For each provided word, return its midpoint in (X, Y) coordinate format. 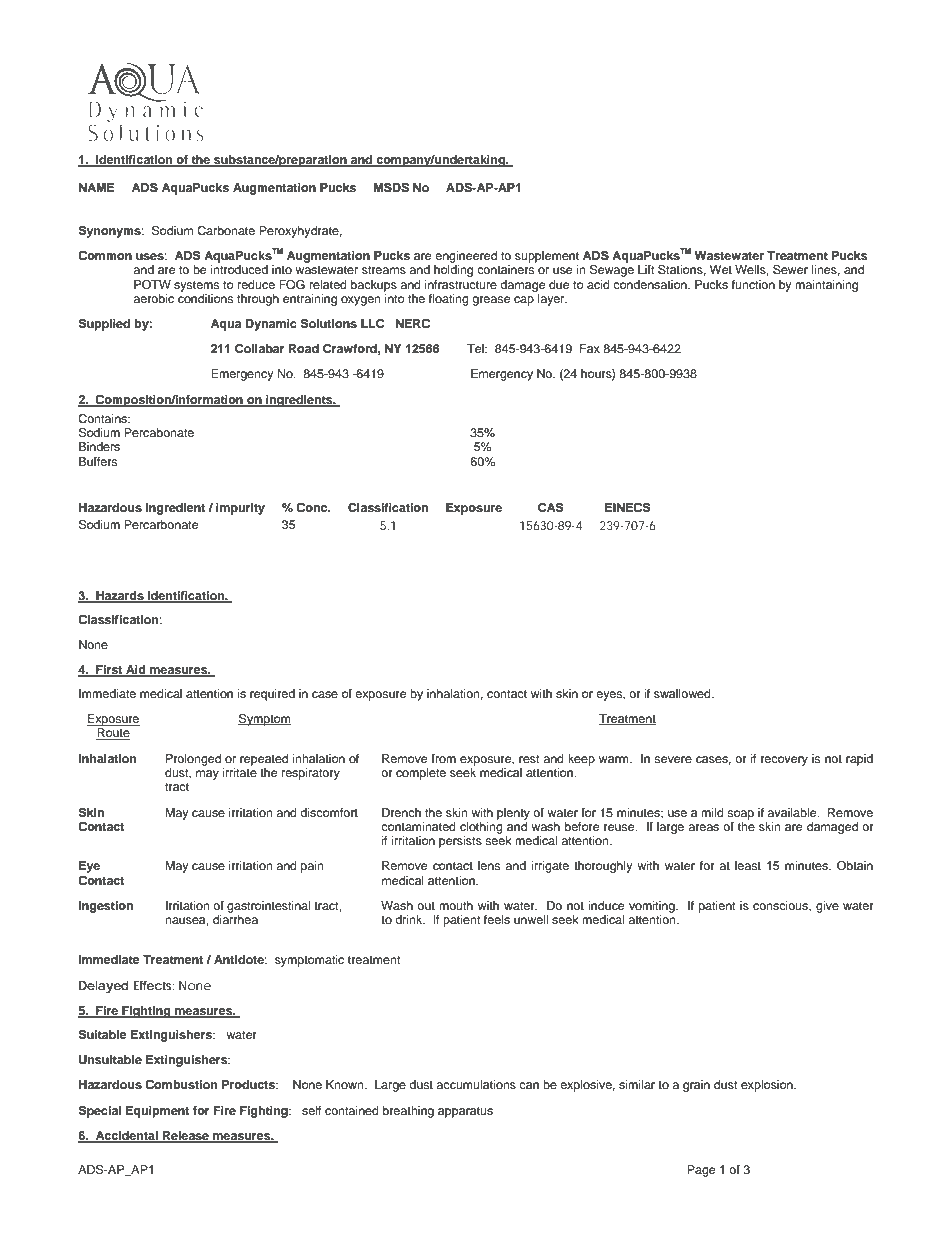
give (827, 907)
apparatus (465, 1112)
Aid (136, 671)
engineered (466, 257)
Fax (590, 348)
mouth (456, 905)
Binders (99, 446)
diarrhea (235, 919)
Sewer (790, 270)
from (443, 758)
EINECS (628, 508)
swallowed (683, 693)
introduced (239, 269)
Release (186, 1137)
